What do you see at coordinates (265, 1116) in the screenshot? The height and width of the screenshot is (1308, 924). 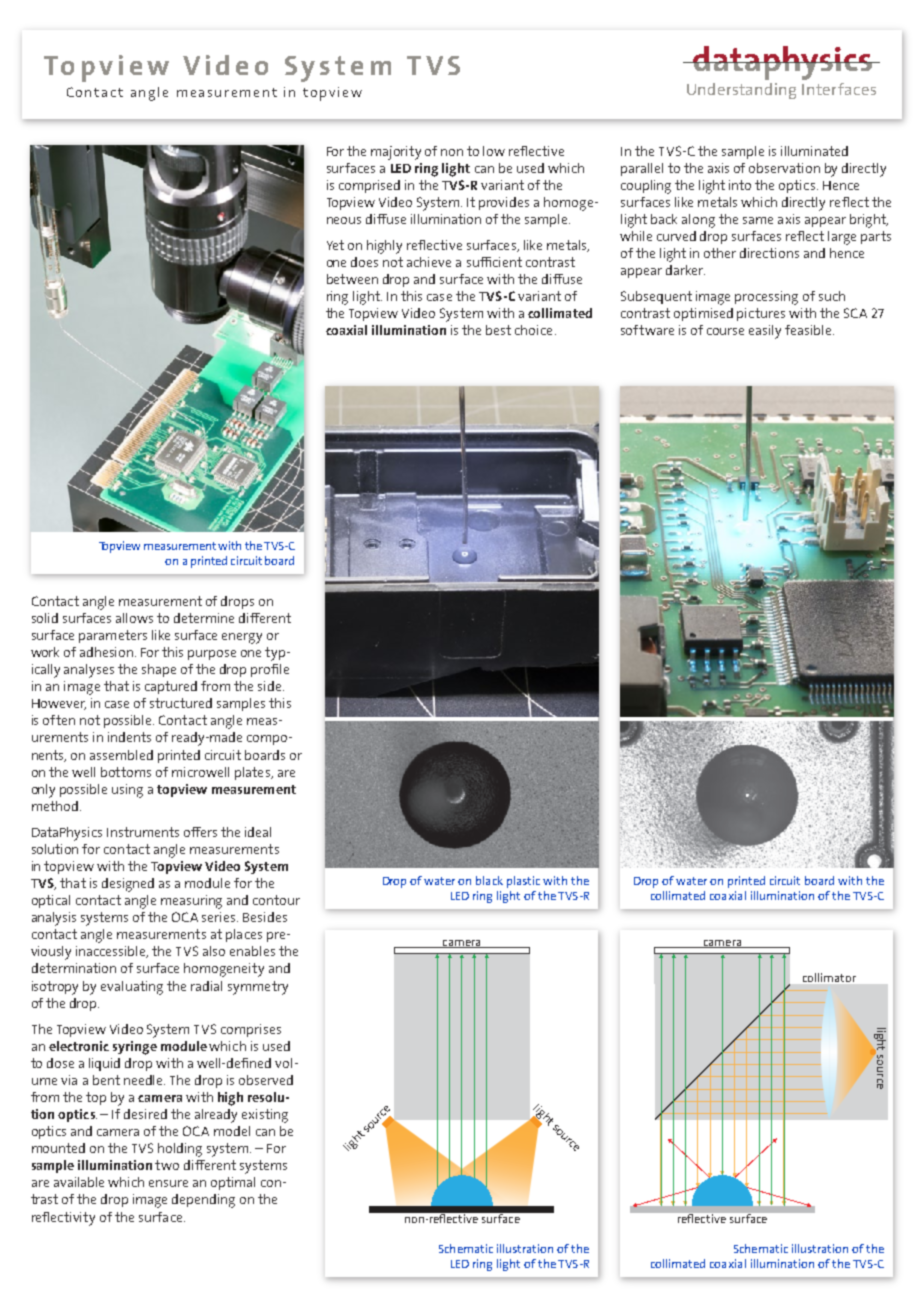 I see `existing` at bounding box center [265, 1116].
